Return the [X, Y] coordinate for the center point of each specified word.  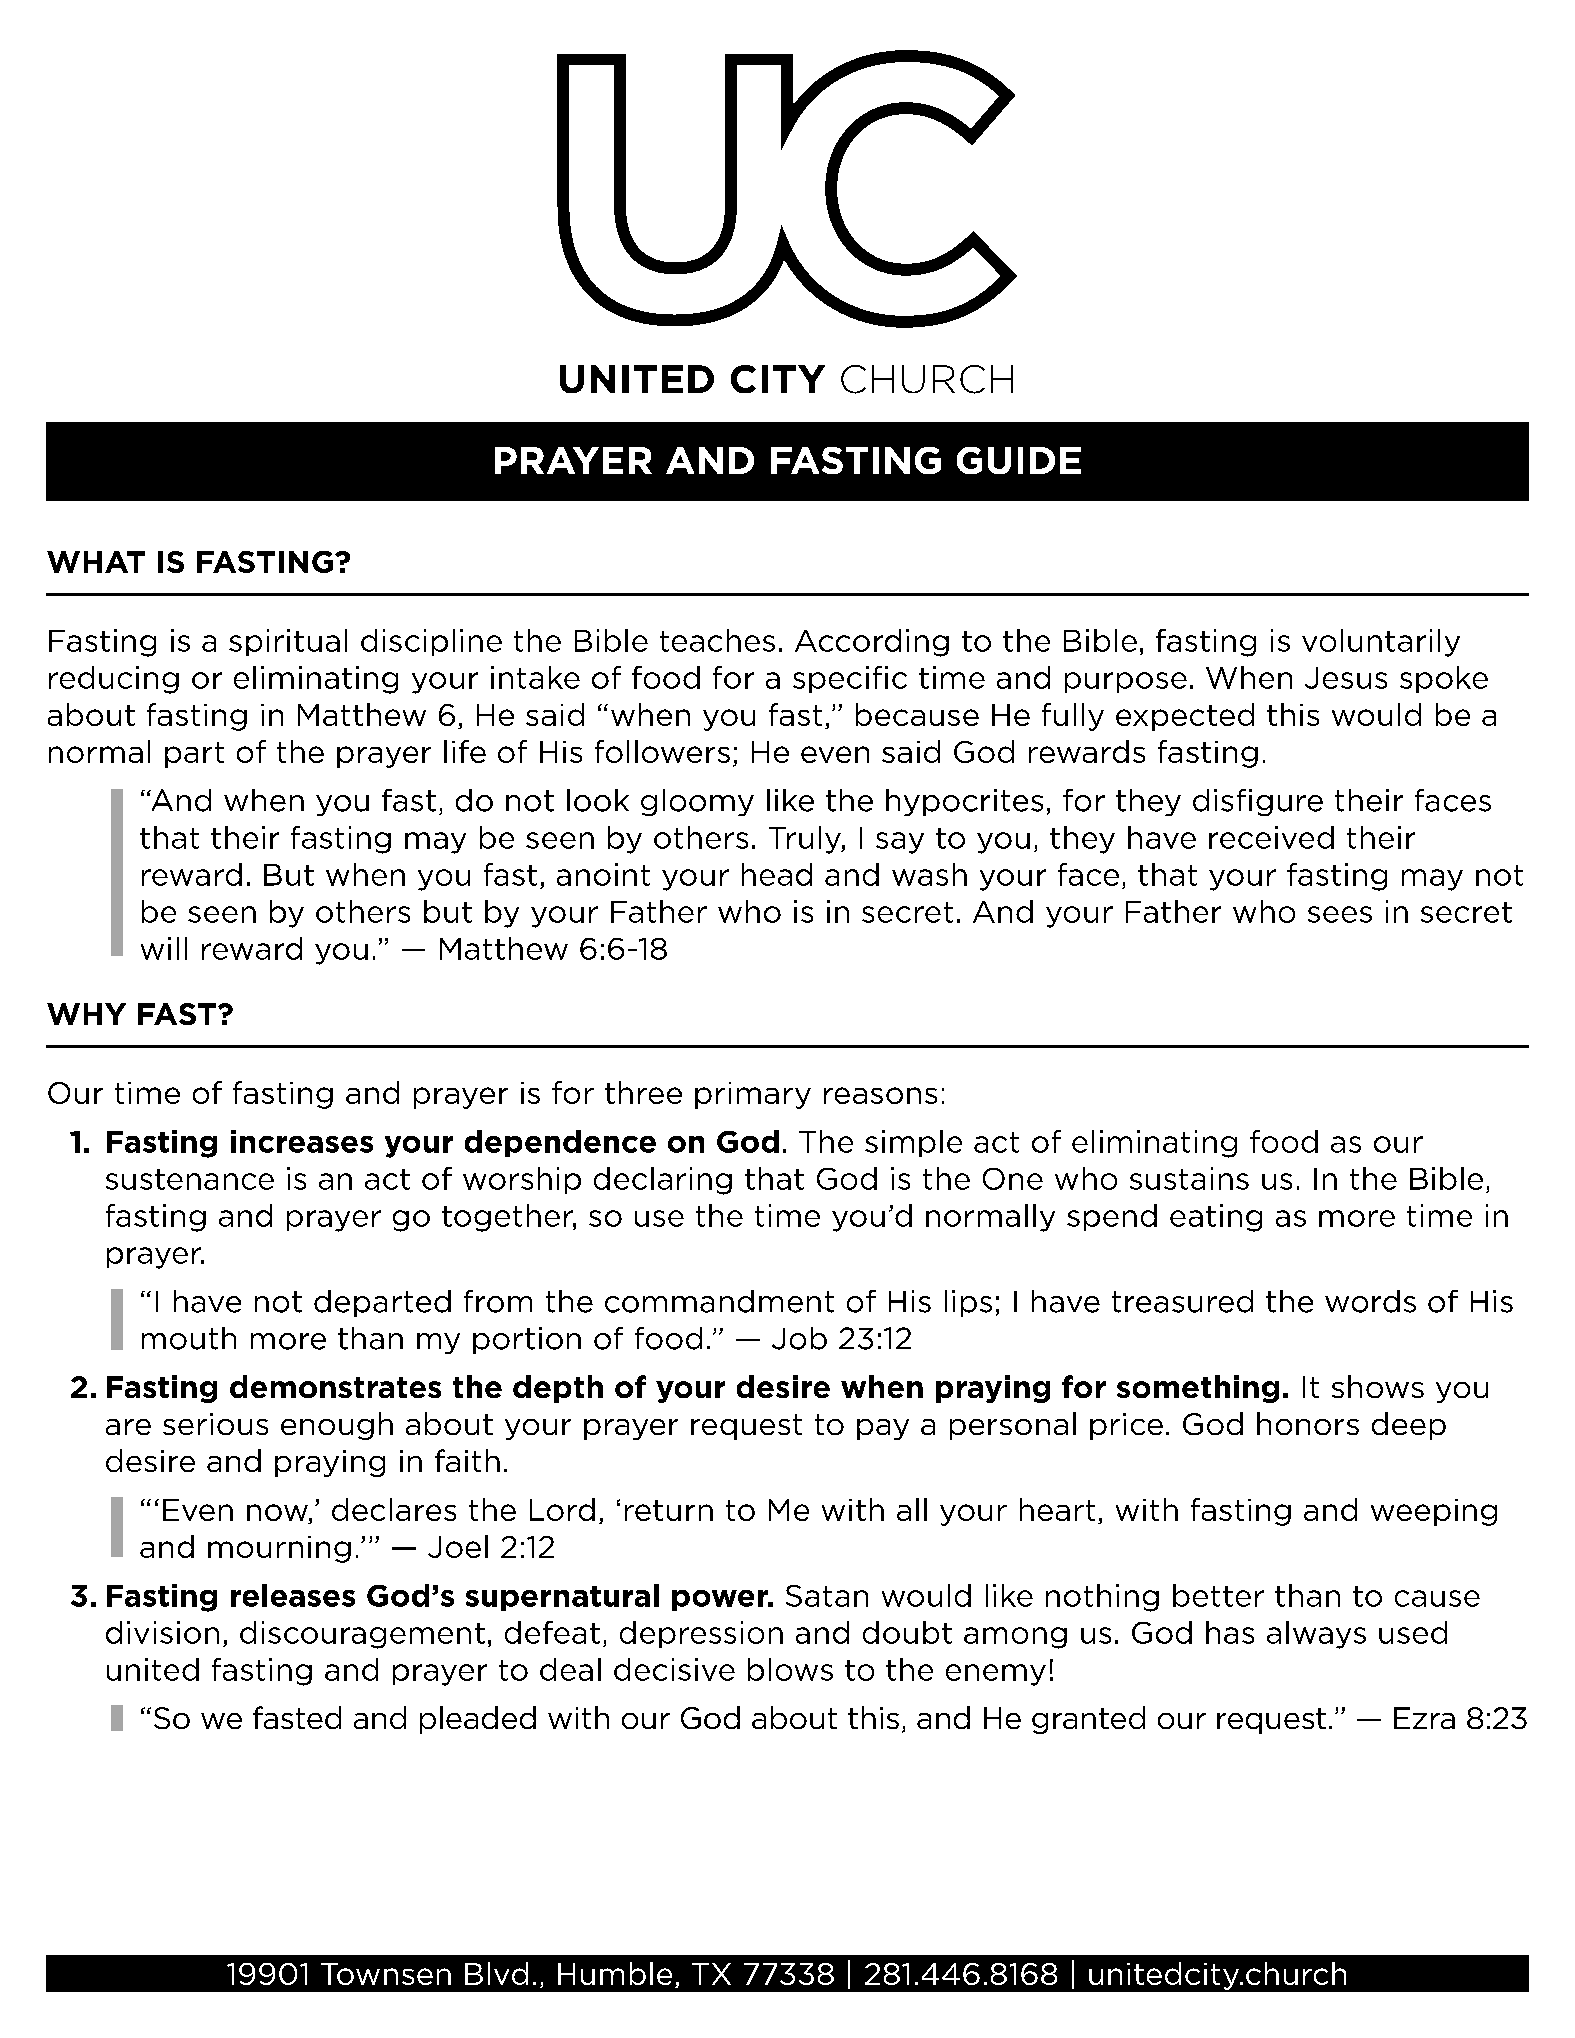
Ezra [1424, 1718]
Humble [615, 1973]
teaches [717, 640]
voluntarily [1381, 643]
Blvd [496, 1973]
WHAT [96, 562]
